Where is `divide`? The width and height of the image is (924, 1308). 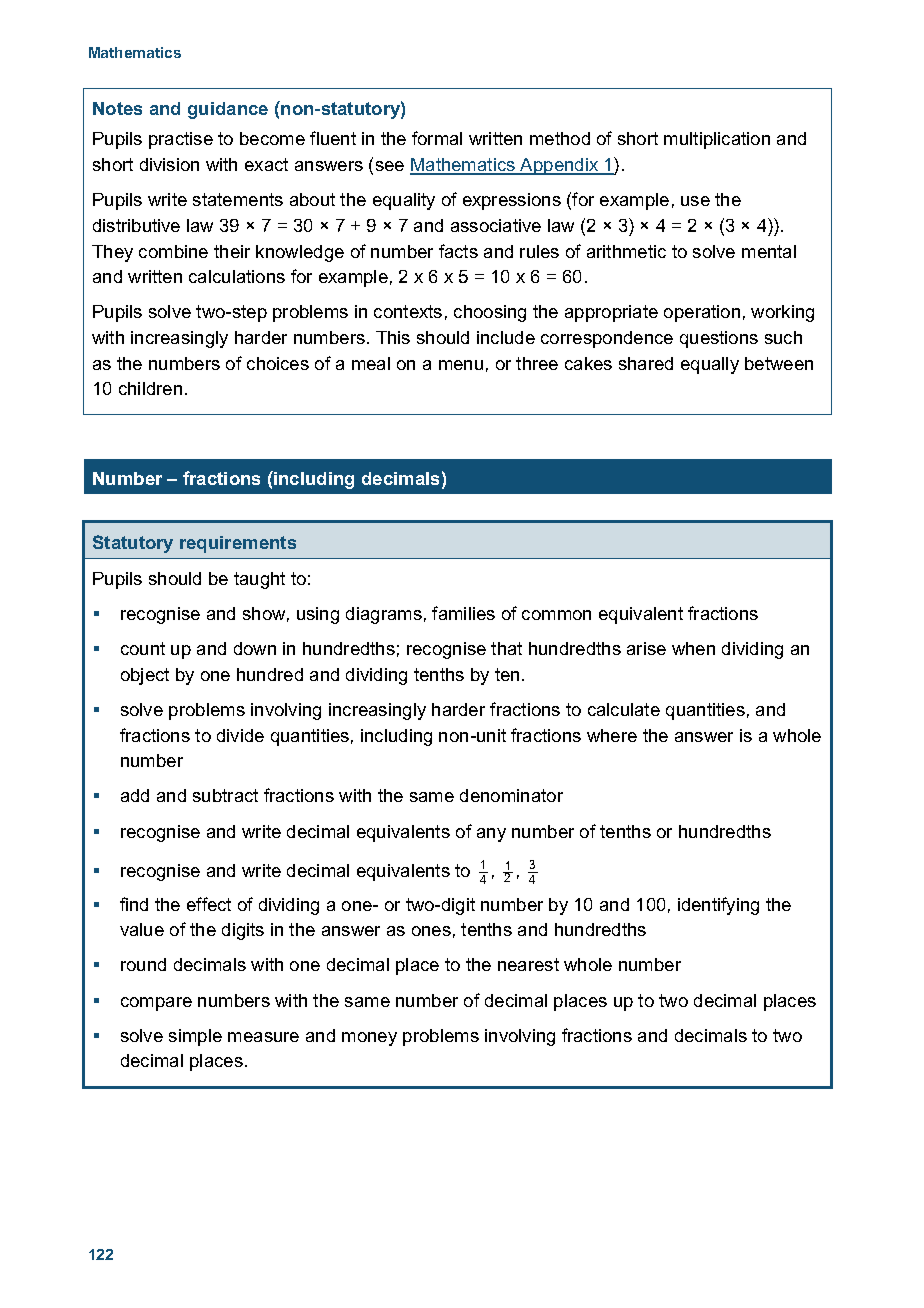
divide is located at coordinates (240, 735).
